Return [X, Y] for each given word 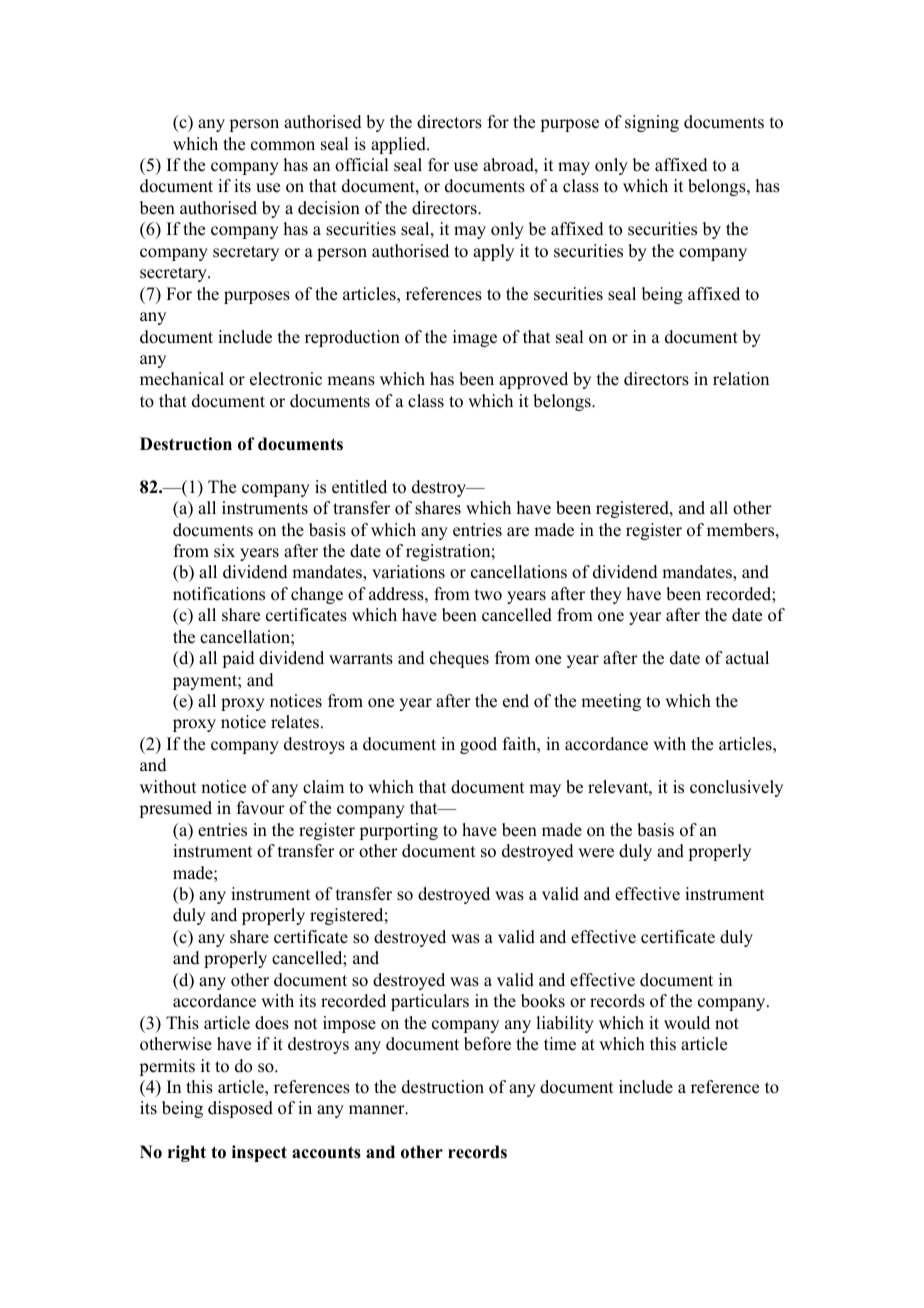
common [283, 146]
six [224, 551]
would [687, 1023]
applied [399, 145]
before [487, 1044]
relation [741, 379]
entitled [359, 487]
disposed [240, 1109]
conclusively [736, 788]
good [478, 745]
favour [261, 808]
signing [652, 123]
